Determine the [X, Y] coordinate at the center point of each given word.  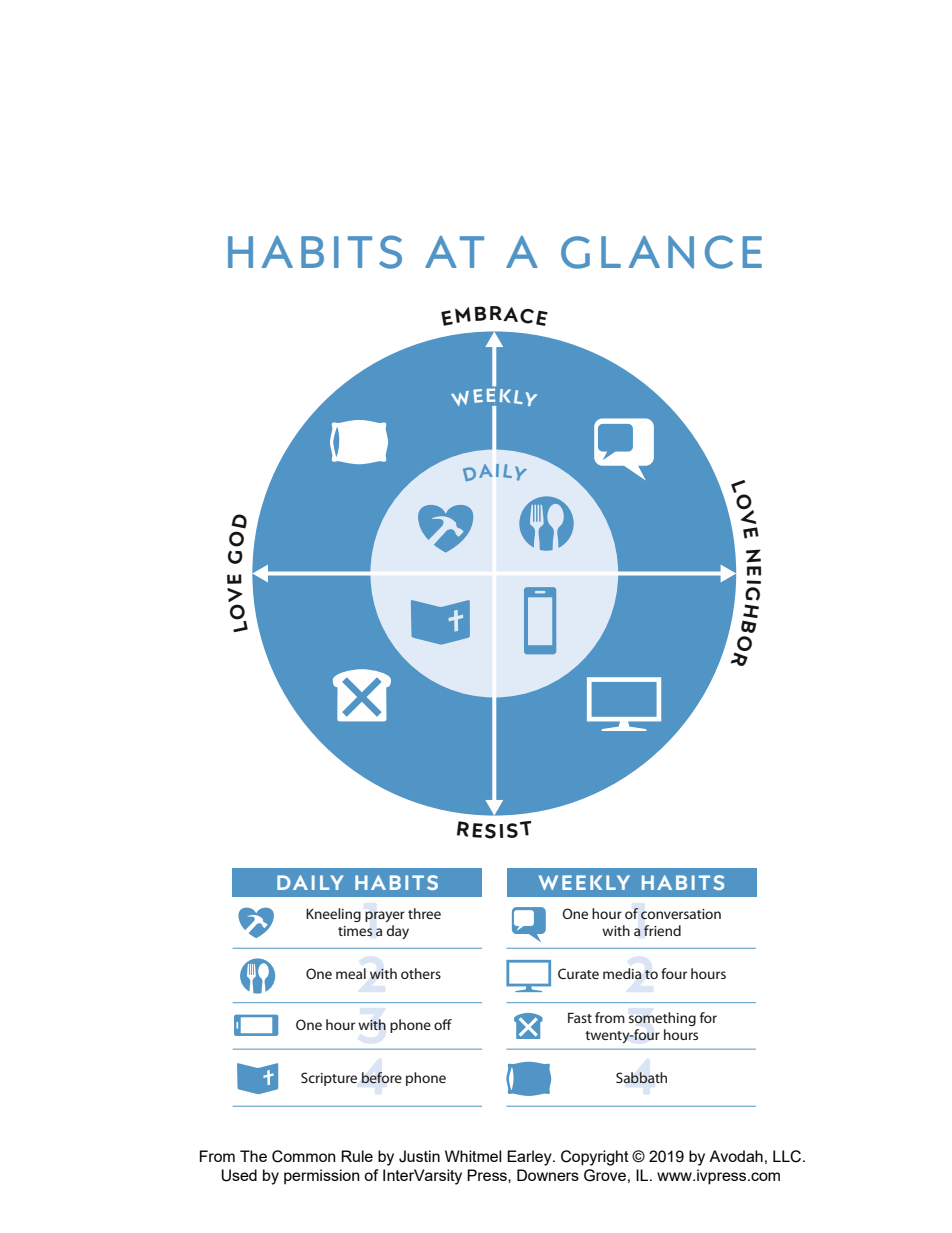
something [662, 1019]
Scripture [329, 1079]
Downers [548, 1175]
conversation [681, 914]
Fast [580, 1018]
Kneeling [333, 915]
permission [322, 1177]
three [424, 913]
